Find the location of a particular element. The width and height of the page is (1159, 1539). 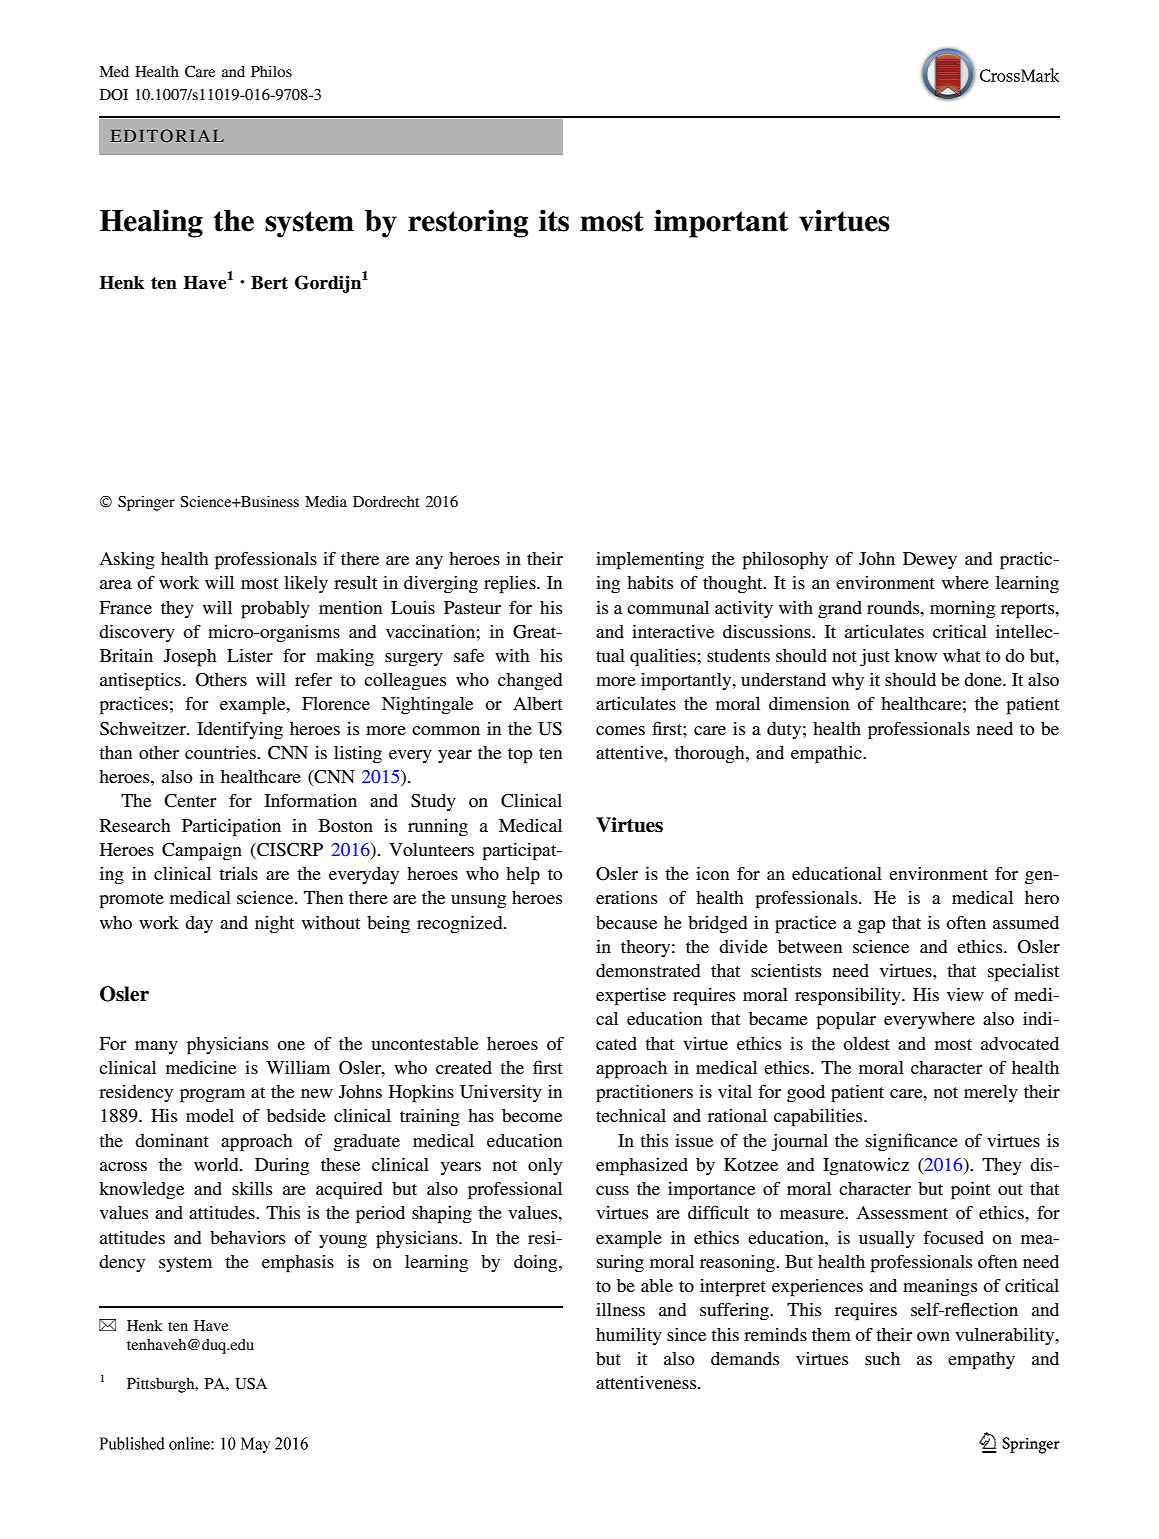

humility is located at coordinates (629, 1336).
